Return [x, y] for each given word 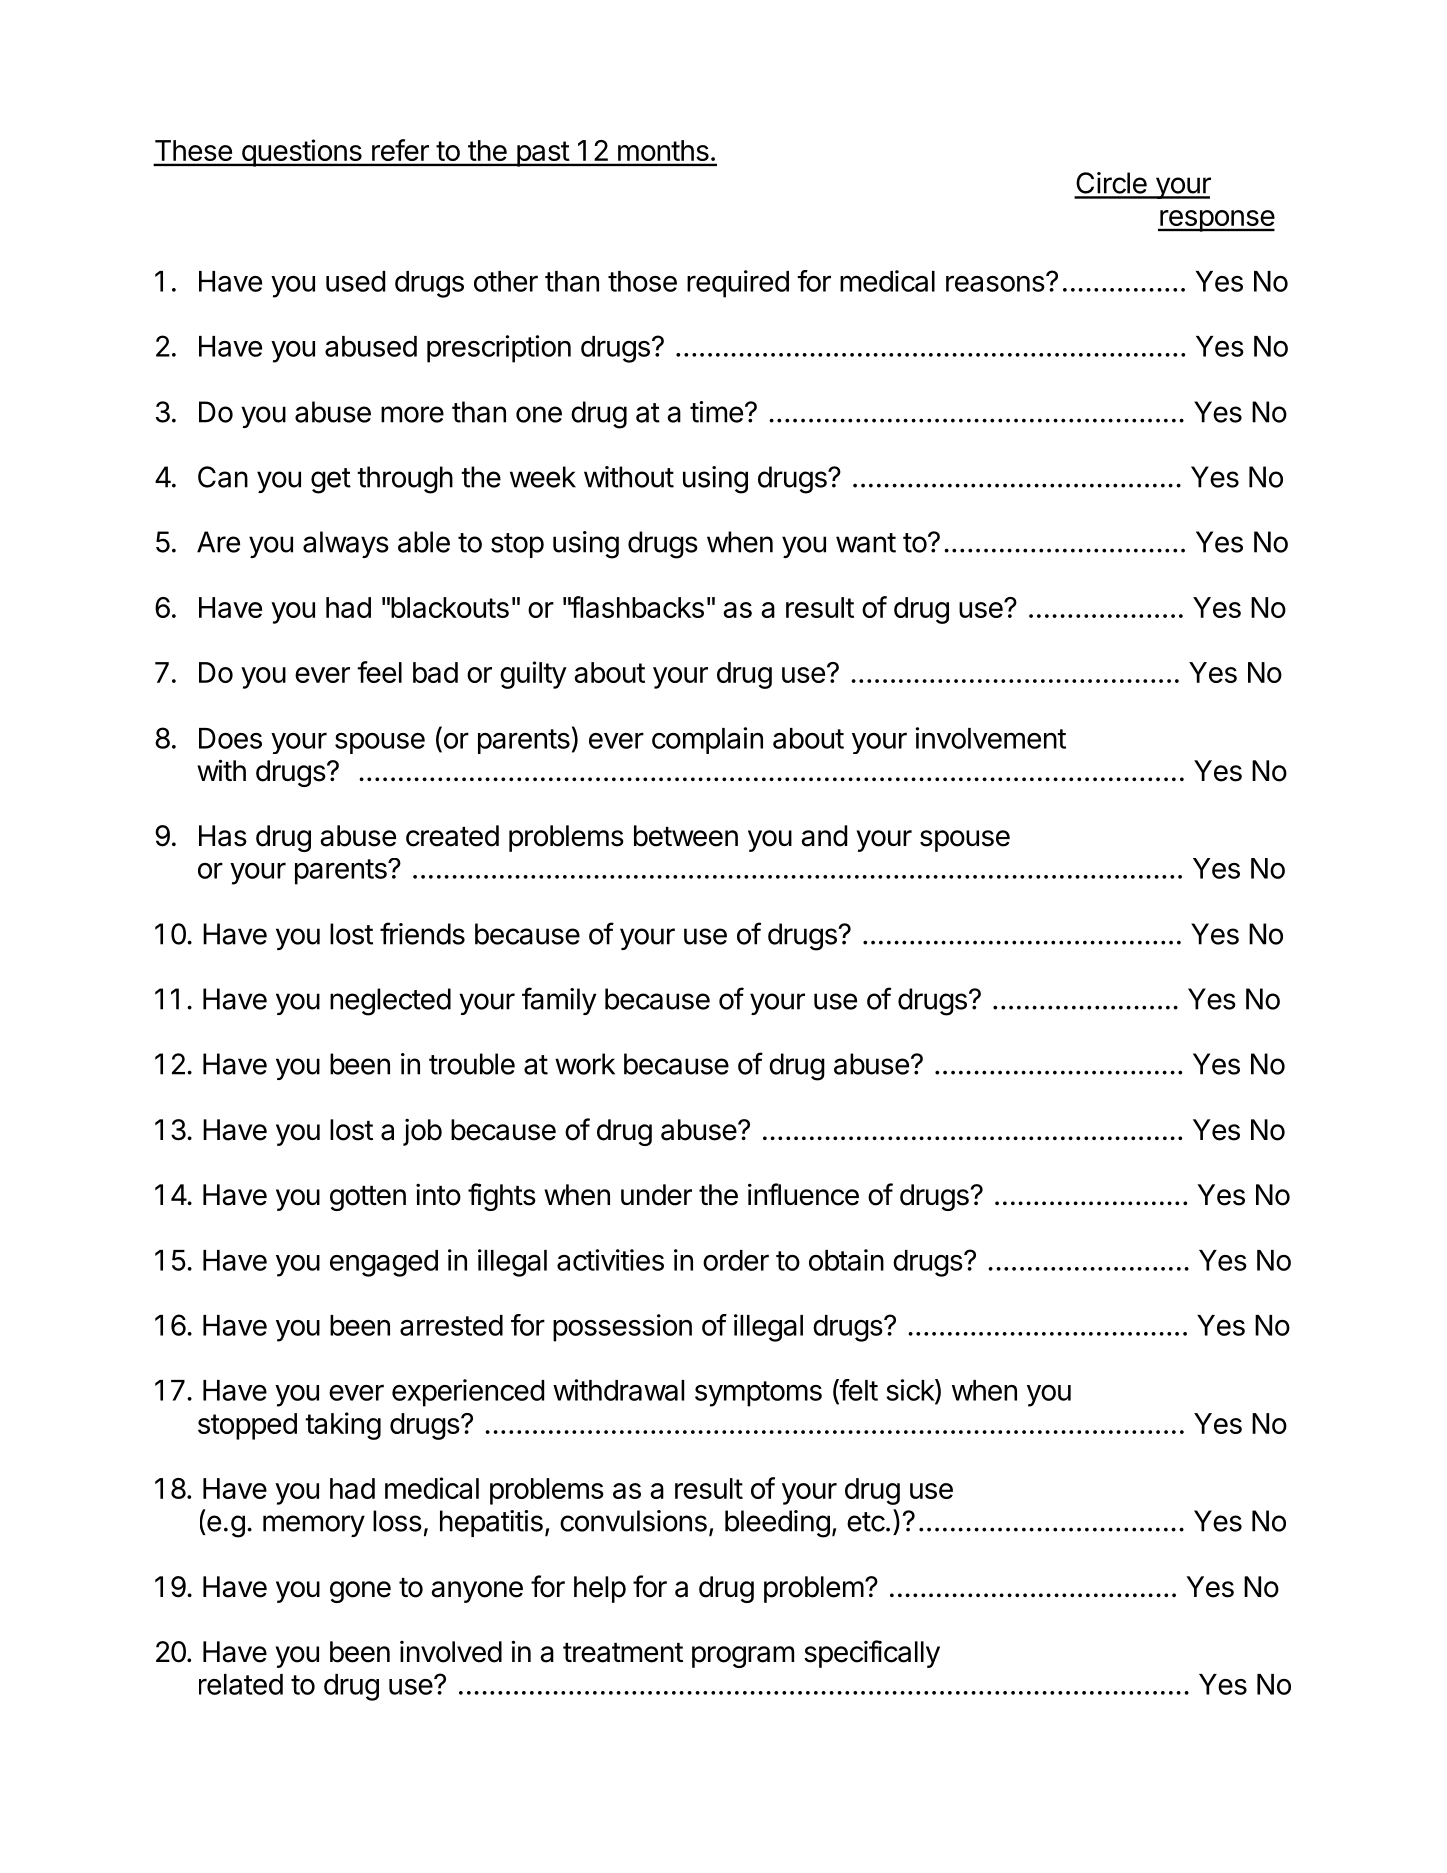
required [738, 284]
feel [379, 672]
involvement [990, 738]
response [1216, 221]
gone [360, 1592]
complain [707, 740]
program [743, 1657]
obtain [846, 1260]
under [656, 1195]
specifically [872, 1654]
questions [301, 153]
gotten [368, 1198]
